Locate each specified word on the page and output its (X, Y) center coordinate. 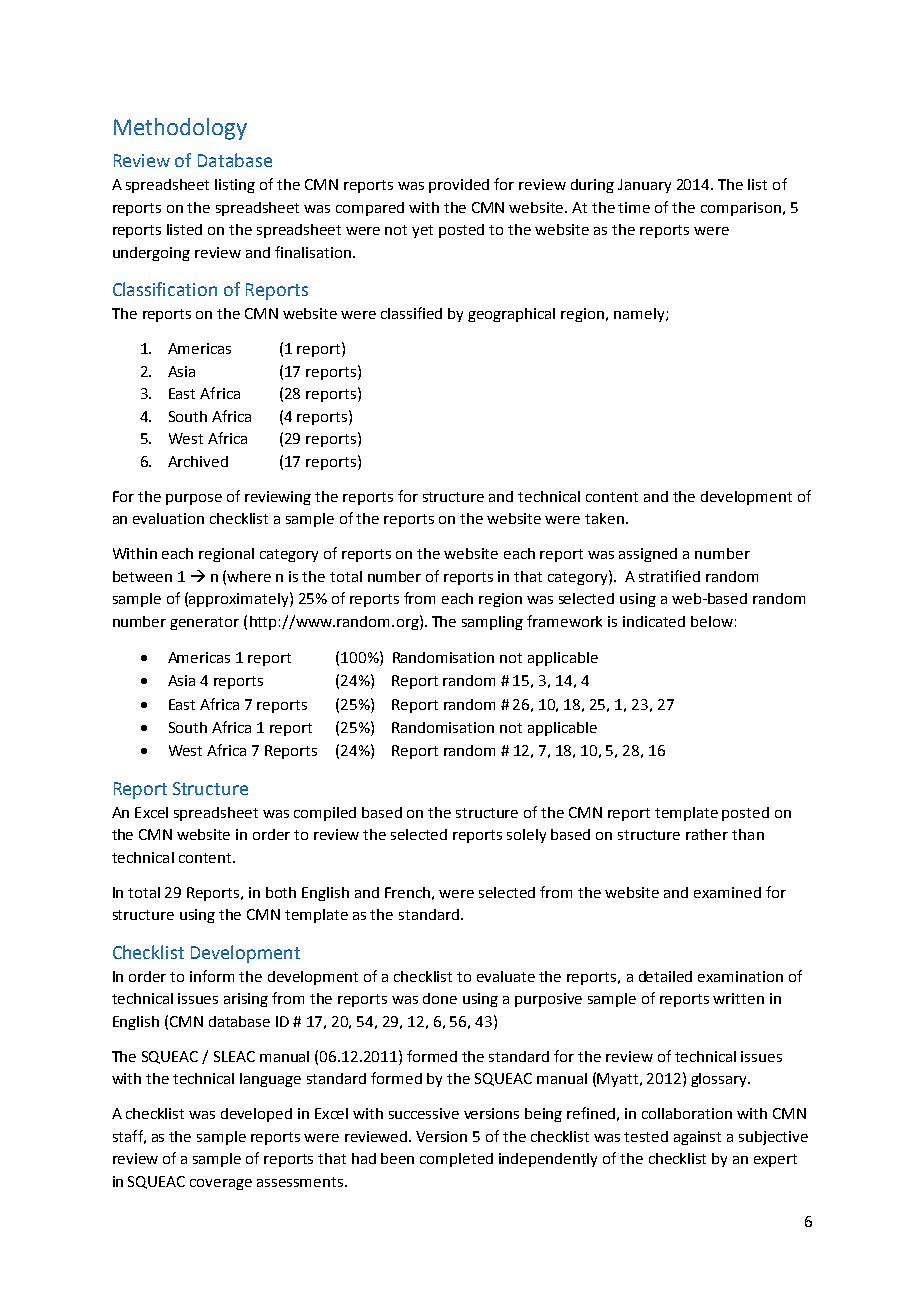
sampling (492, 623)
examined (727, 892)
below (712, 621)
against (697, 1138)
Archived (198, 461)
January (644, 186)
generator (204, 623)
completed (456, 1160)
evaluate (506, 976)
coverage (221, 1184)
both (281, 892)
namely (640, 315)
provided (459, 186)
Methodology (180, 129)
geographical (511, 315)
